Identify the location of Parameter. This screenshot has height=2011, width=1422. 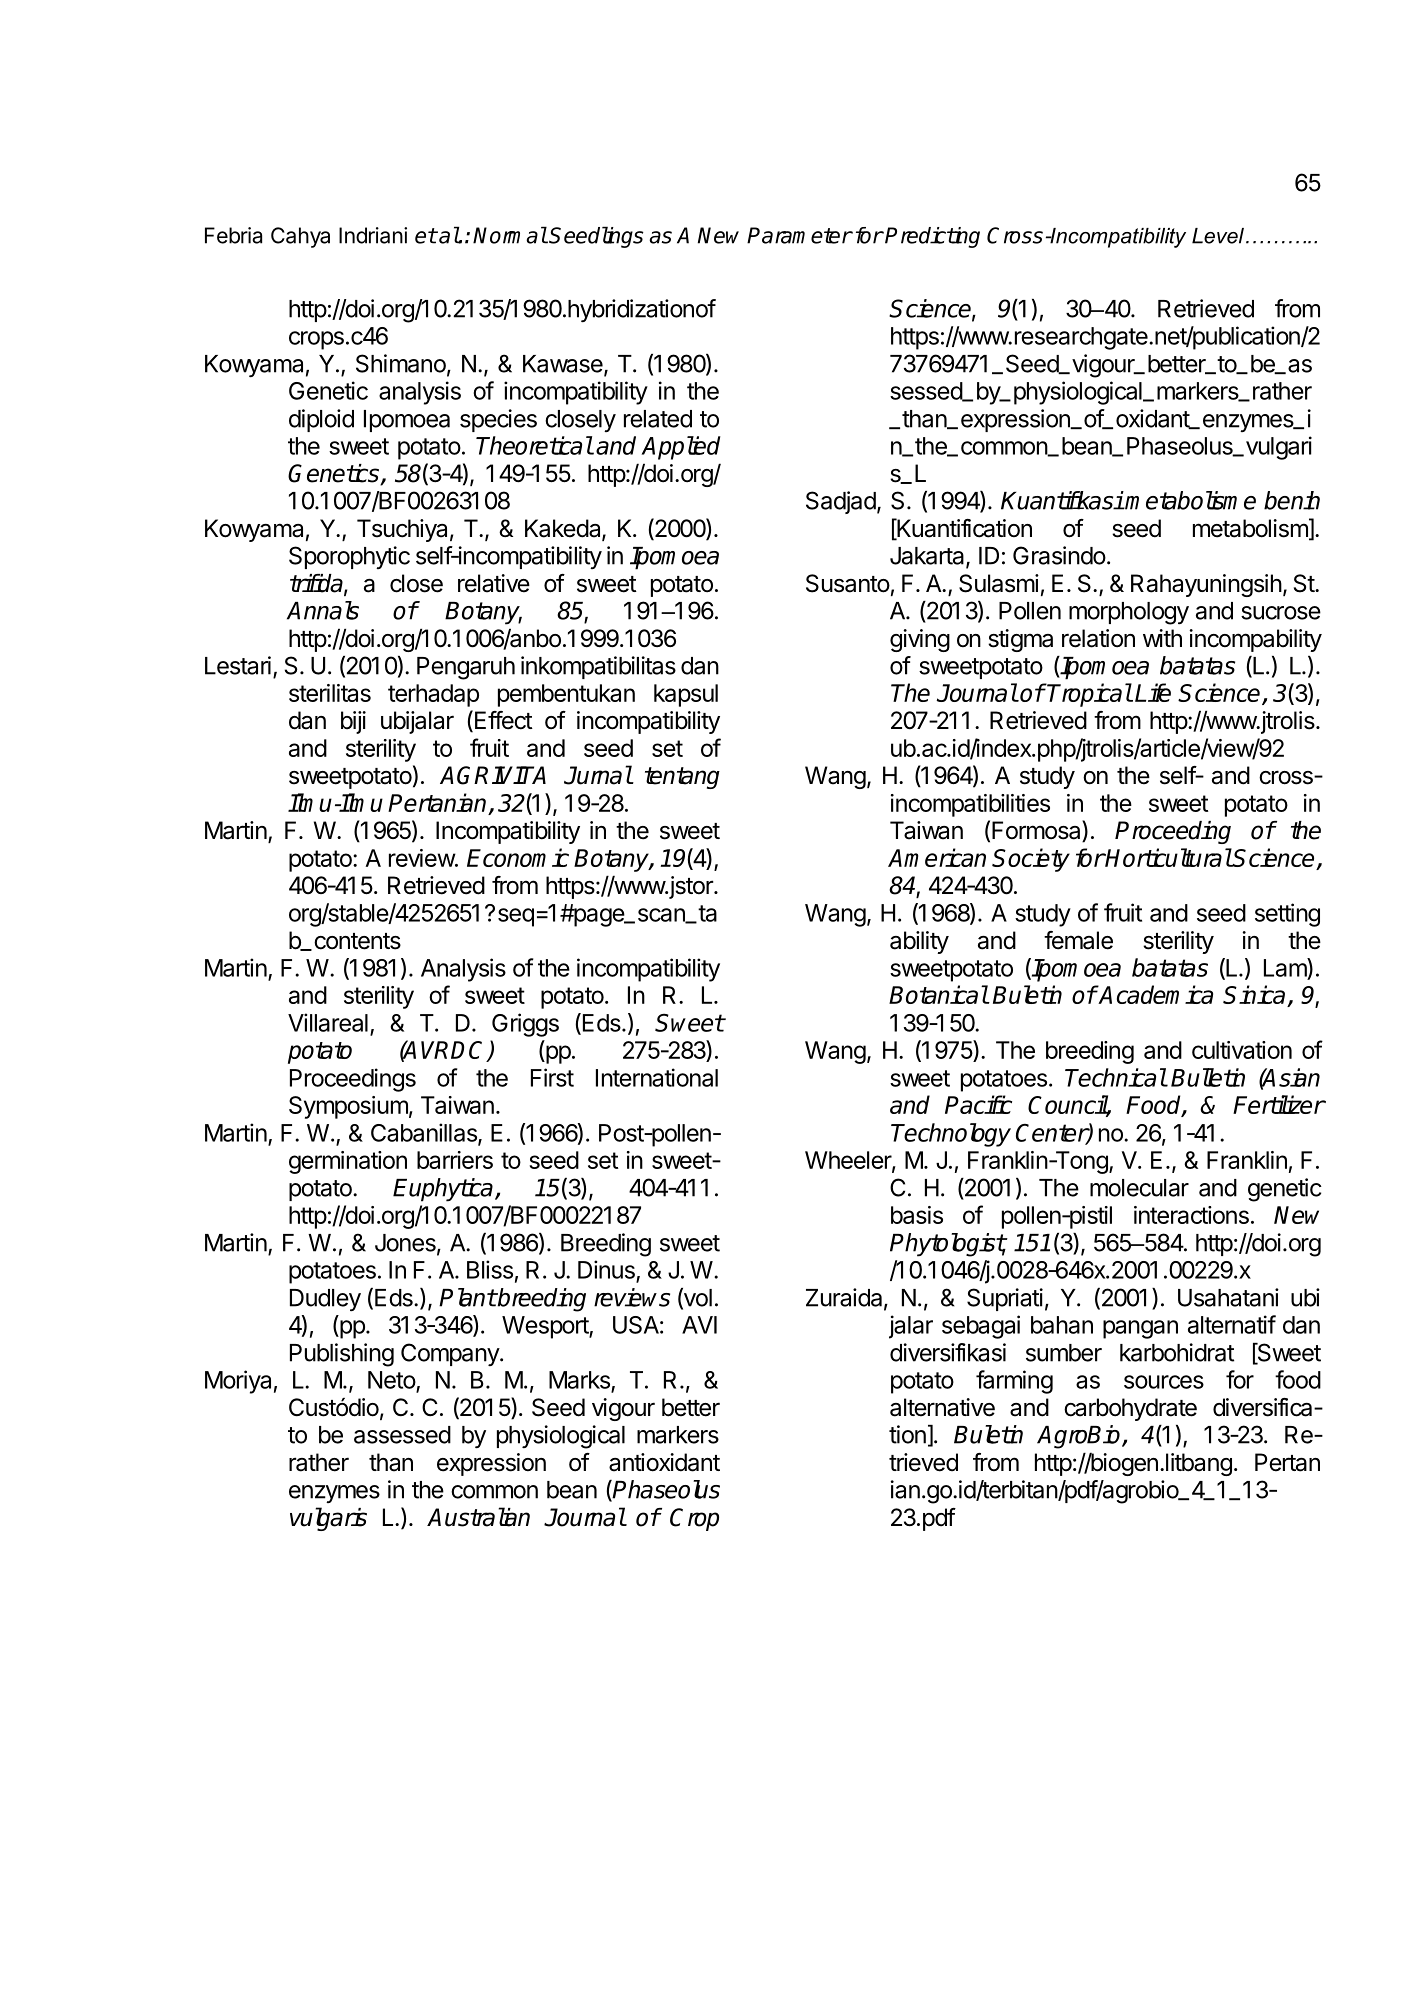
(799, 235).
